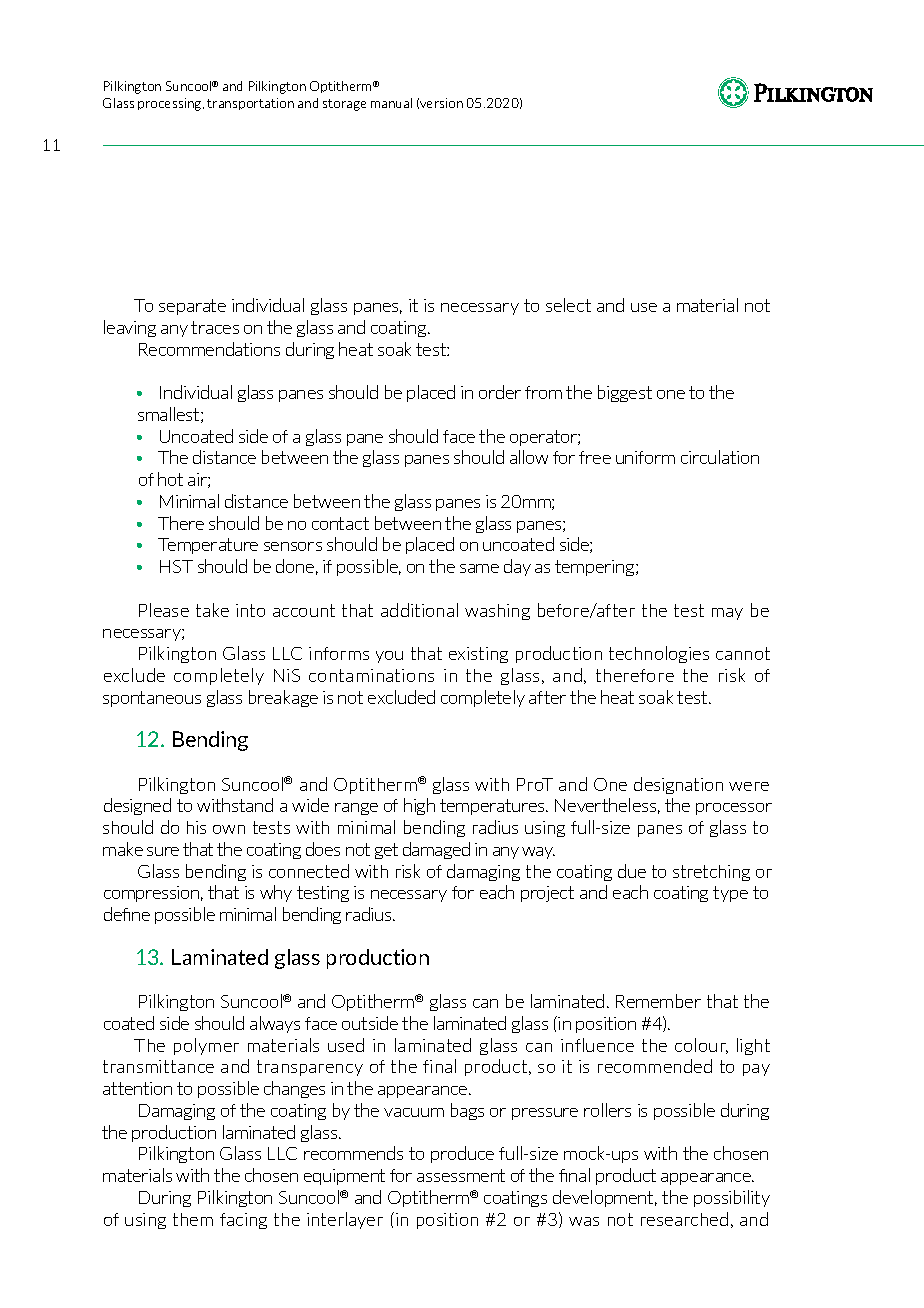  I want to click on Recommendations, so click(209, 349).
